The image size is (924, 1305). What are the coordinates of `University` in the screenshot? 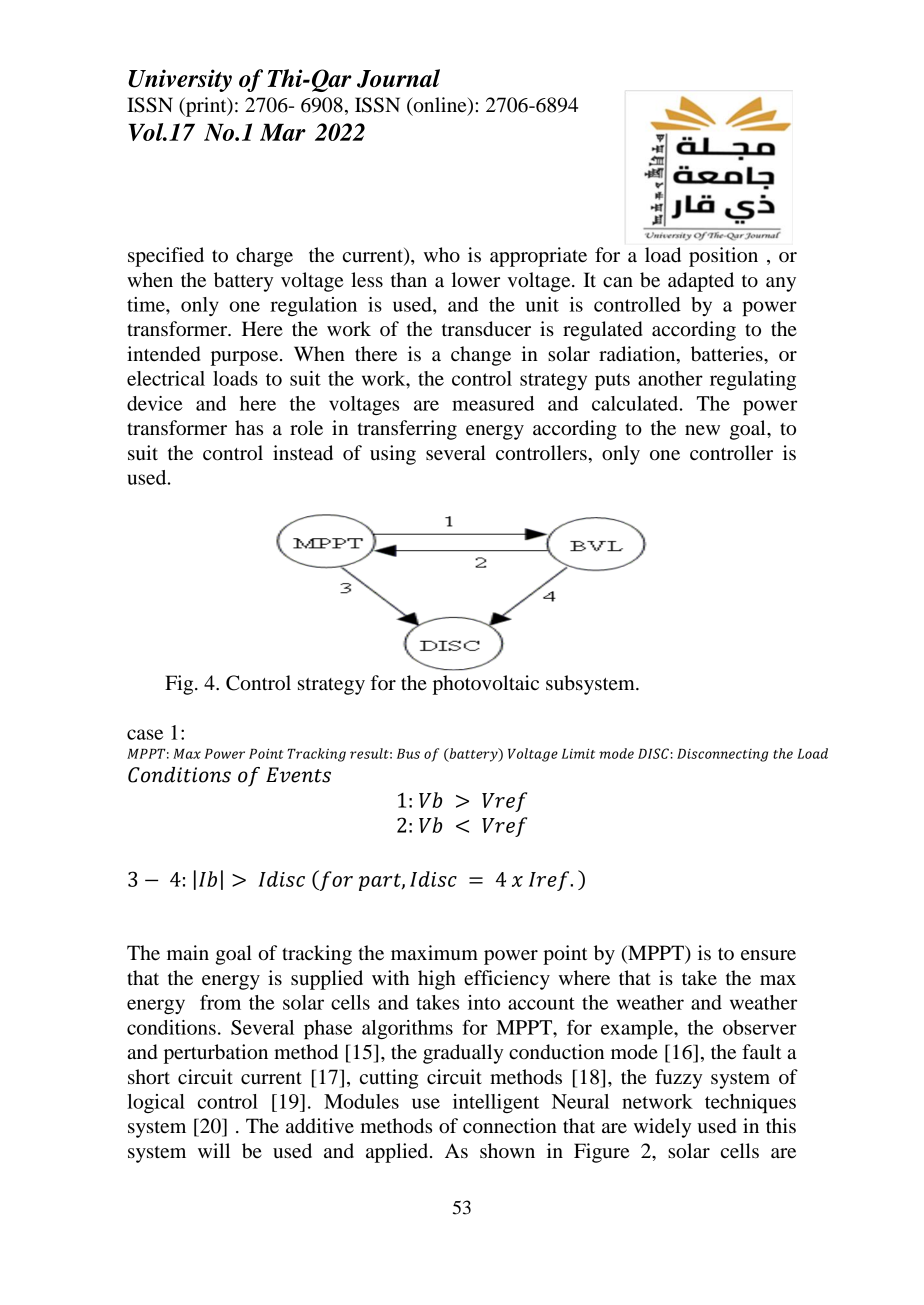 It's located at (180, 80).
